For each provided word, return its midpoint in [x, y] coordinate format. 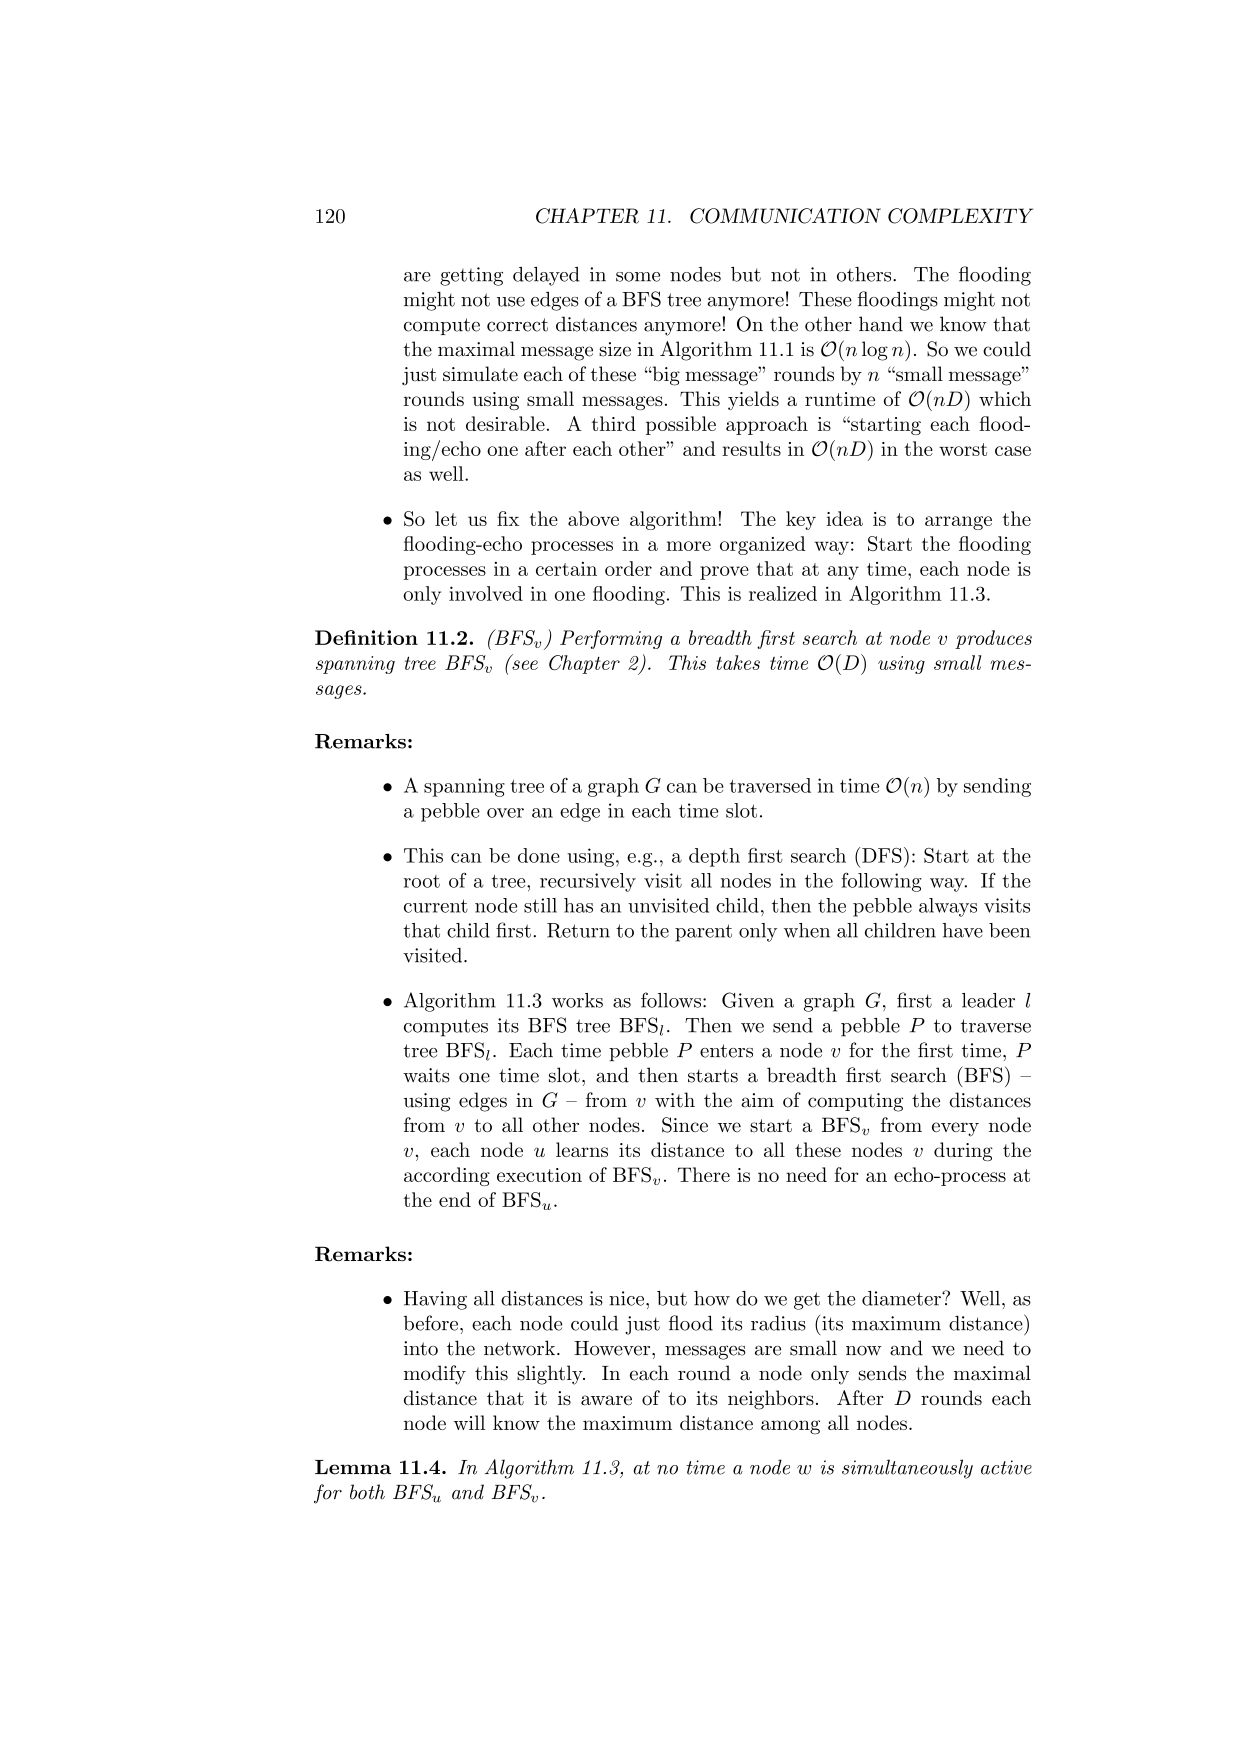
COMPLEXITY [960, 216]
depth [714, 857]
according [447, 1176]
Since [685, 1125]
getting [471, 276]
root [422, 881]
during [963, 1151]
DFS [882, 855]
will [469, 1422]
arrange [958, 523]
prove [724, 573]
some [638, 277]
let [446, 518]
